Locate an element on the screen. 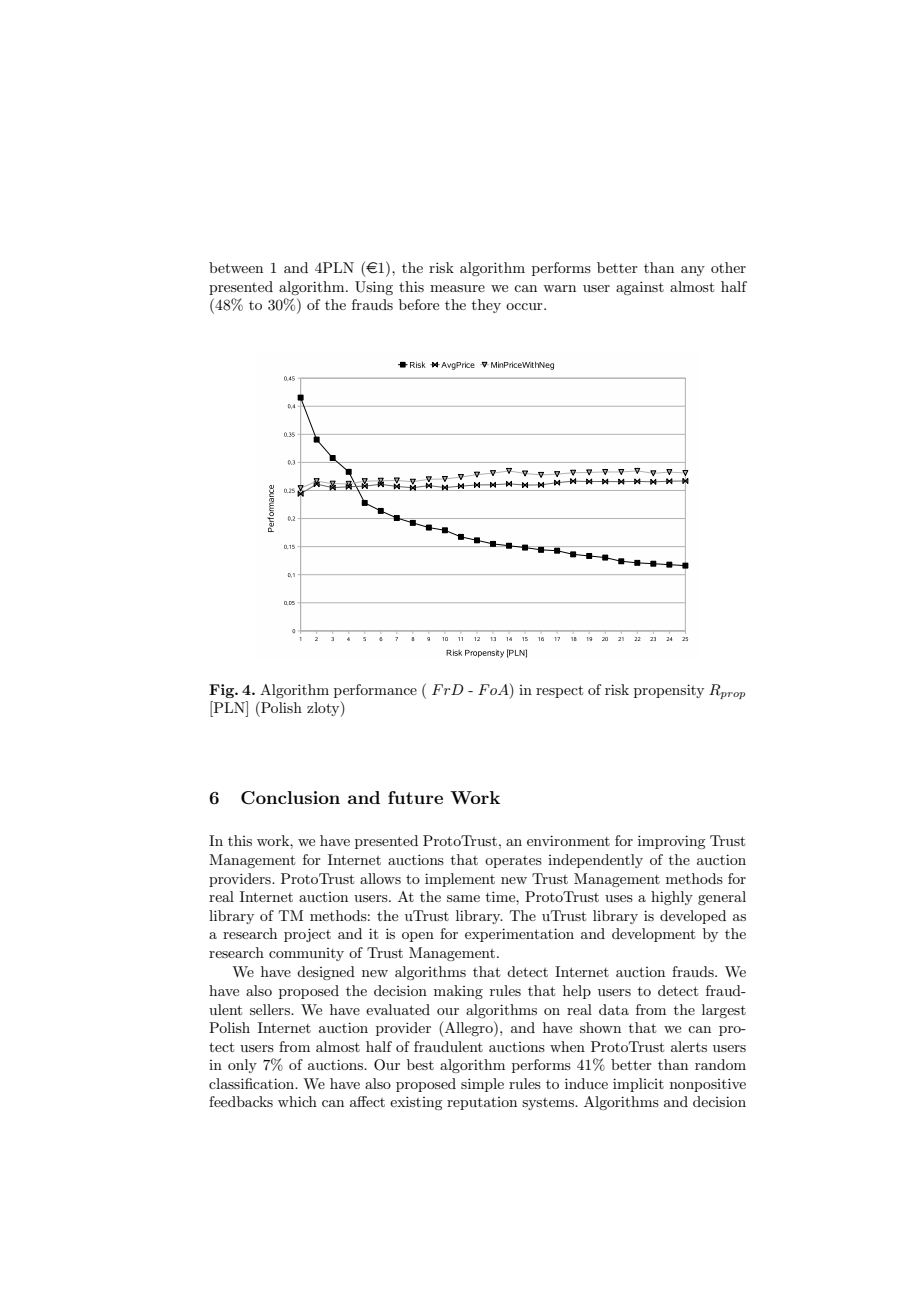  against is located at coordinates (640, 288).
